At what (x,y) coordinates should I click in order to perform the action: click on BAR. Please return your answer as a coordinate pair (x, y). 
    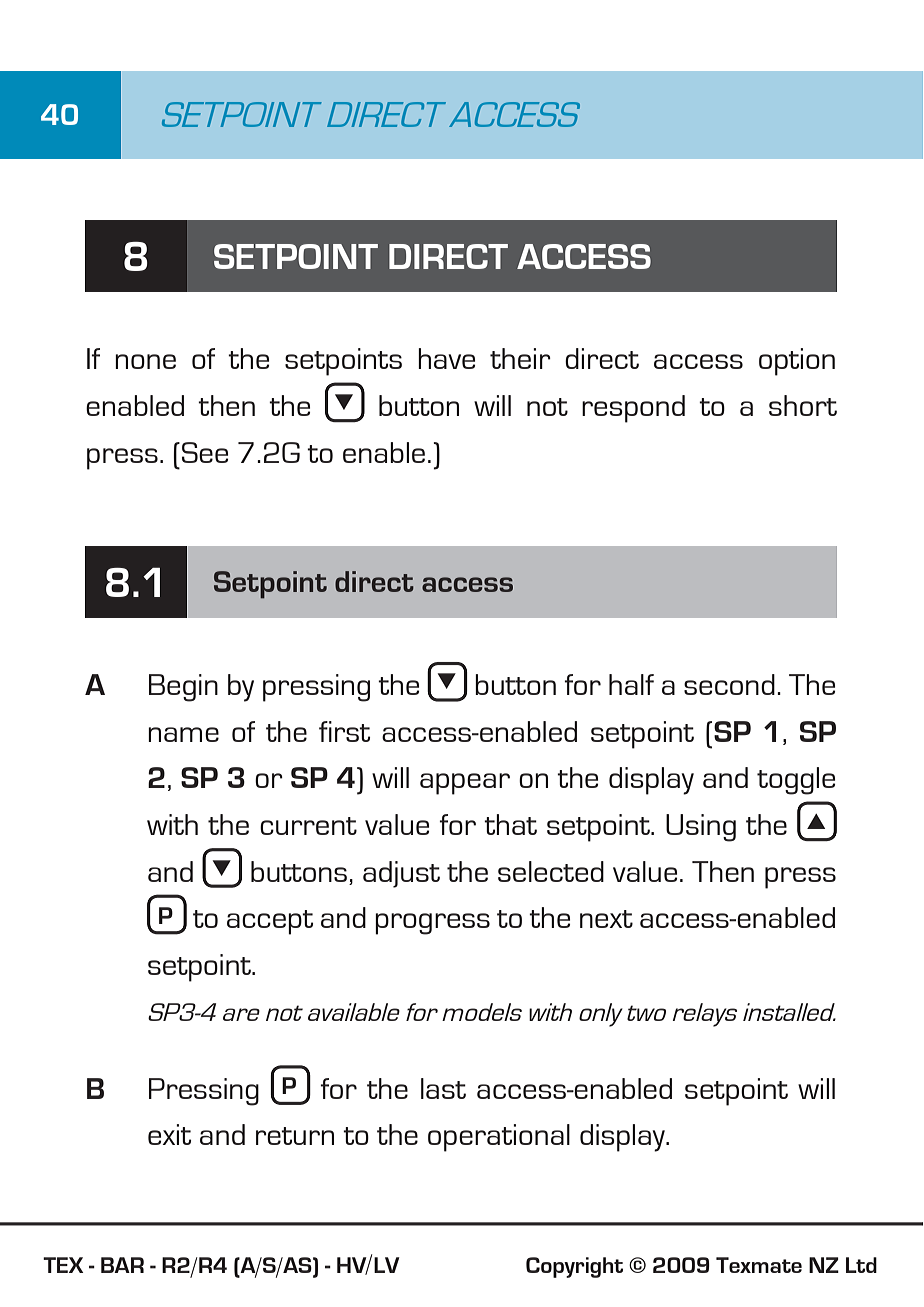
    Looking at the image, I should click on (122, 1265).
